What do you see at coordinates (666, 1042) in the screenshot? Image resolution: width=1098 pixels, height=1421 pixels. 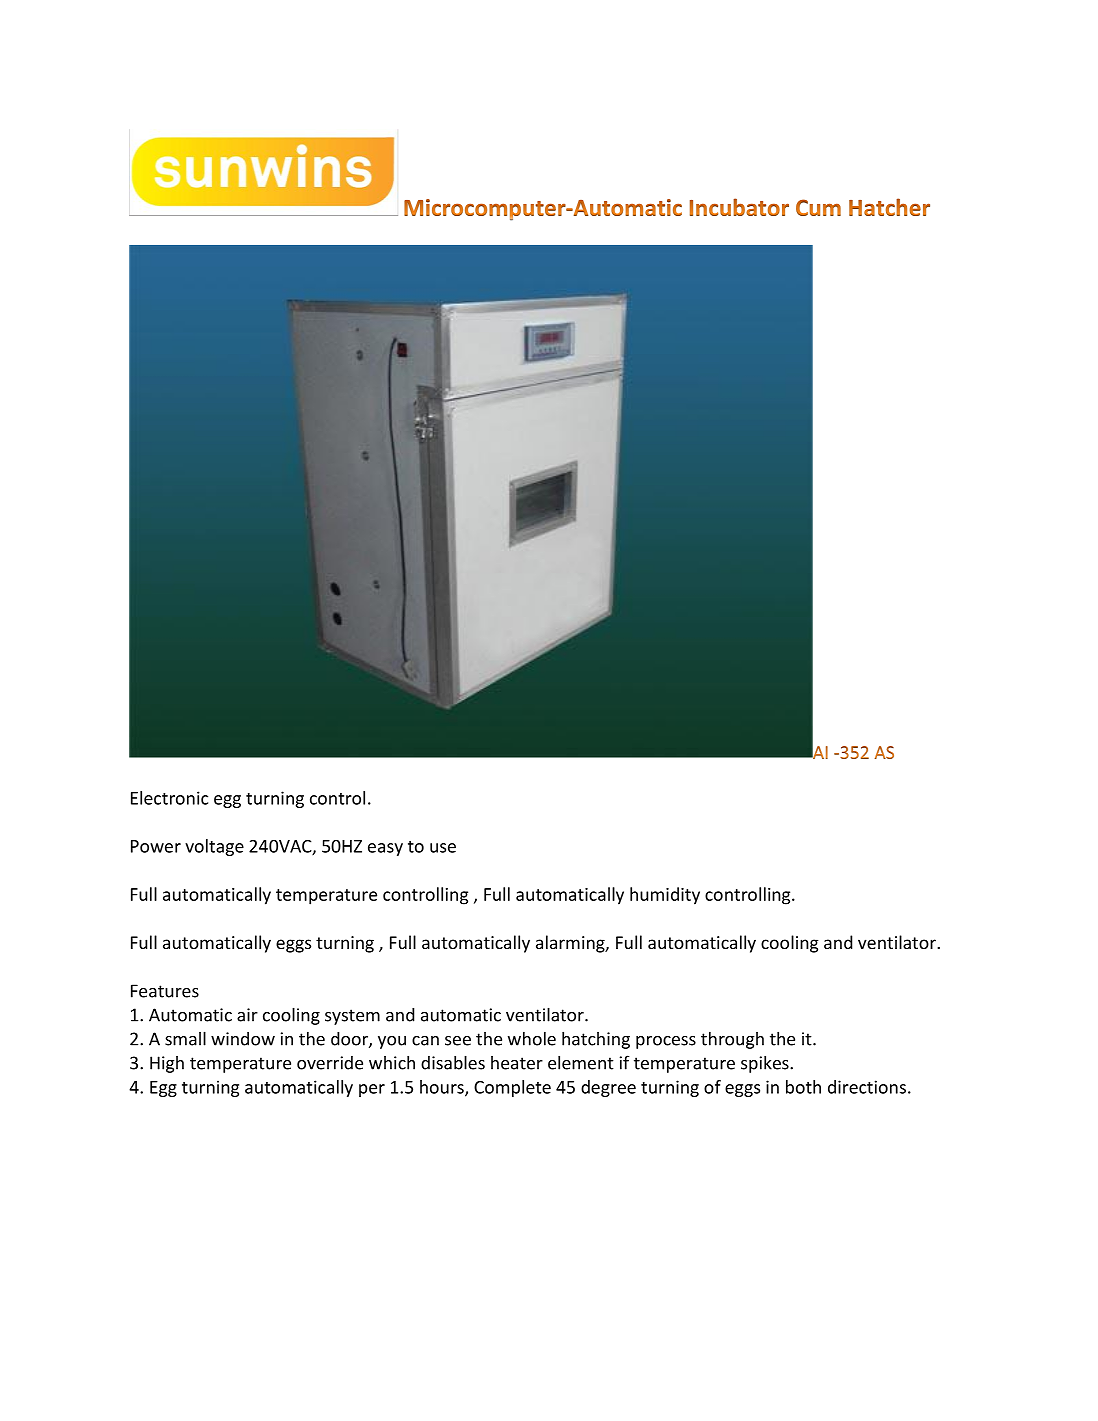 I see `process` at bounding box center [666, 1042].
